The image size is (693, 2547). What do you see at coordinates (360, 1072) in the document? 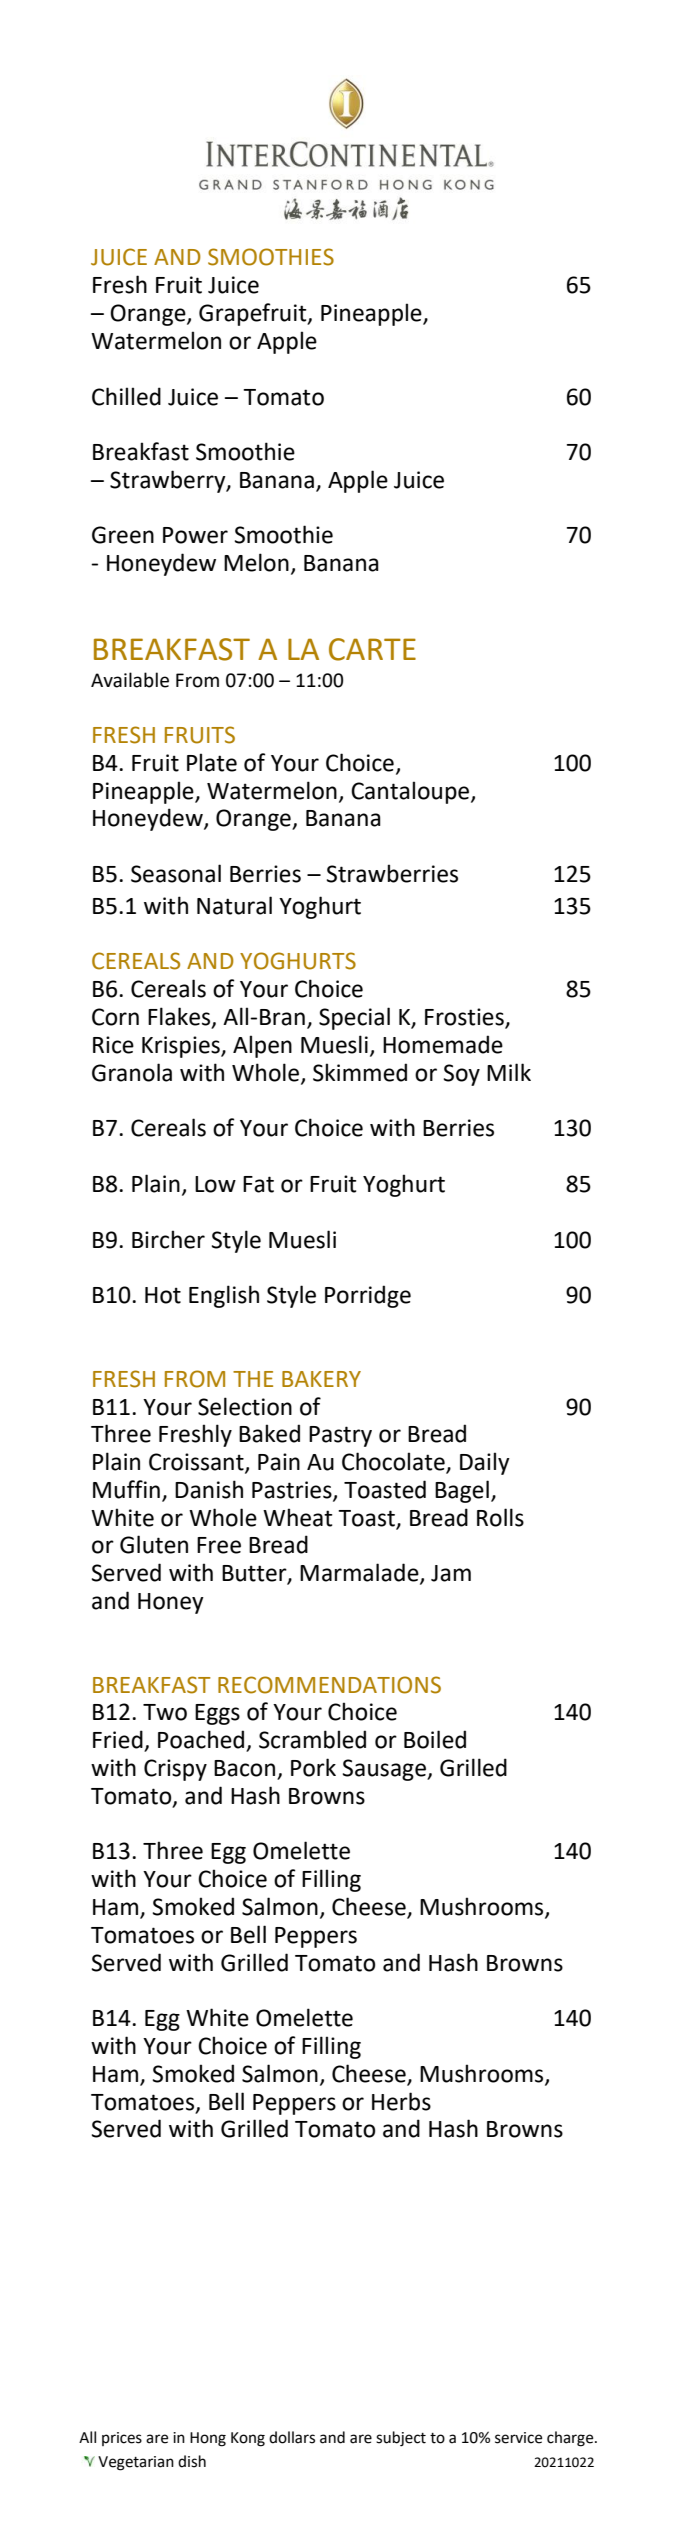
I see `Skimmed` at bounding box center [360, 1072].
